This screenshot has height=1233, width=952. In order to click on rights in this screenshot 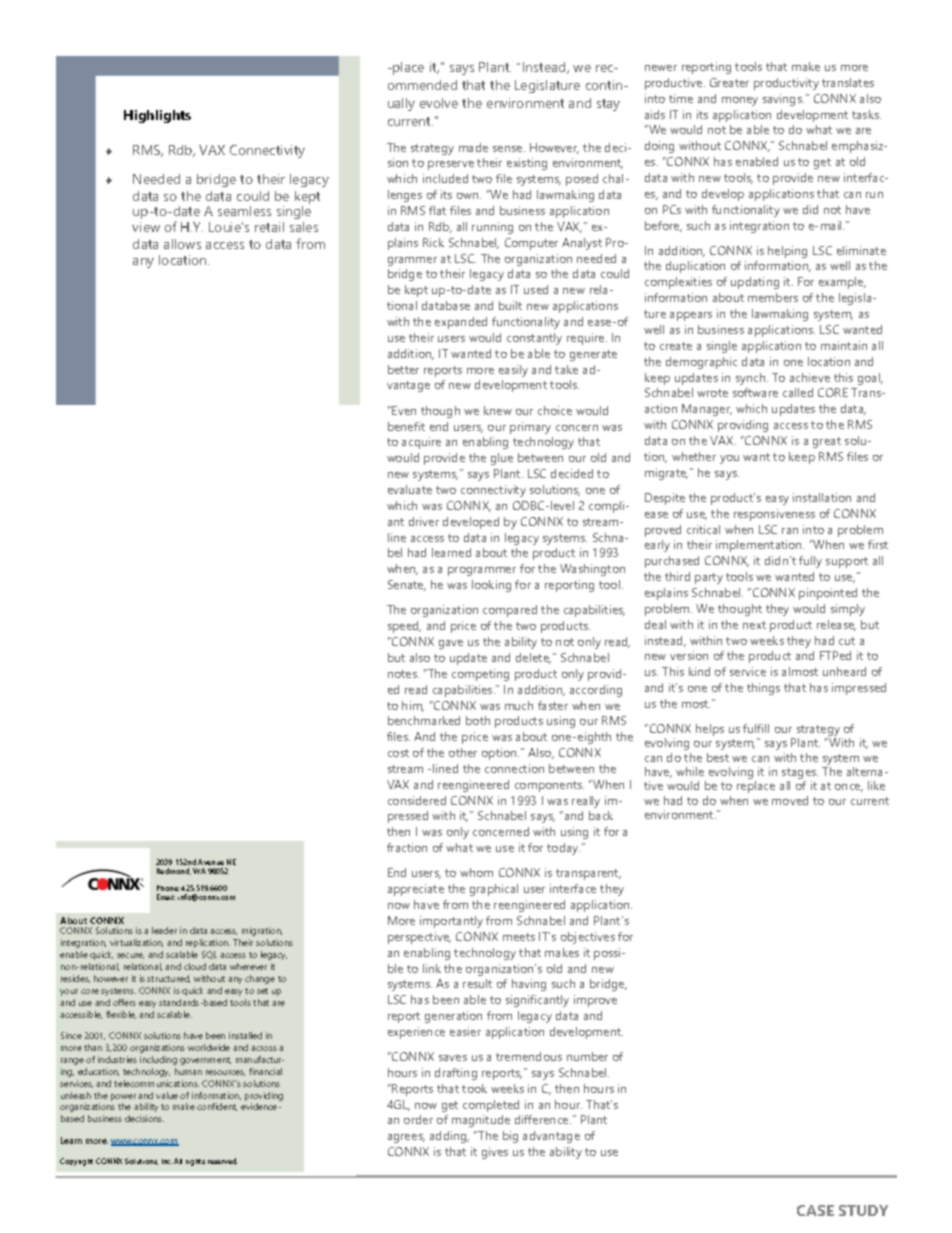, I will do `click(195, 1162)`.
